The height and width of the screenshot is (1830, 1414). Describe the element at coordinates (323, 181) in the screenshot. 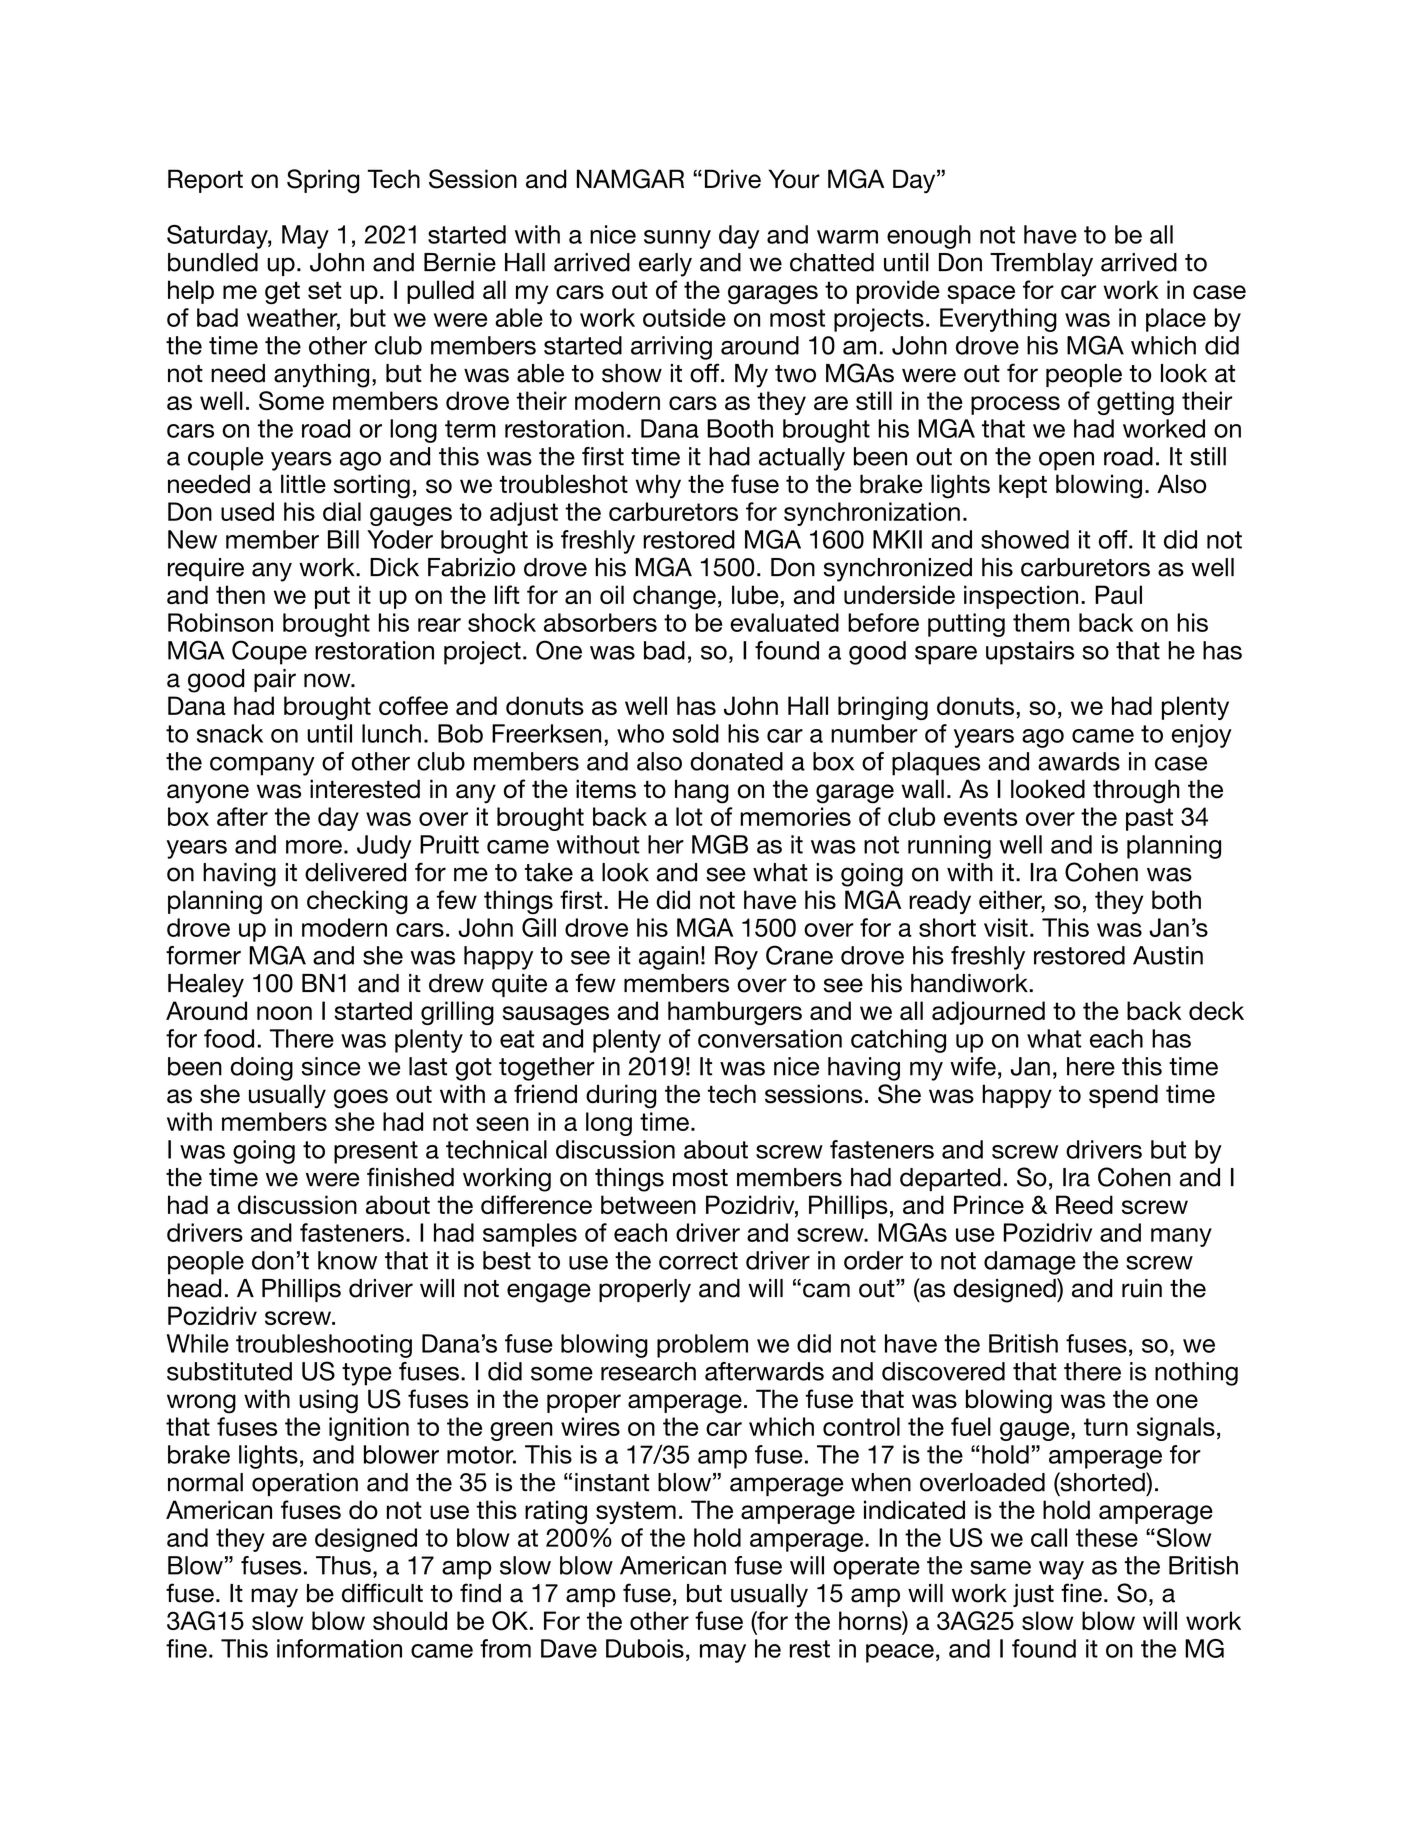

I see `Spring` at that location.
